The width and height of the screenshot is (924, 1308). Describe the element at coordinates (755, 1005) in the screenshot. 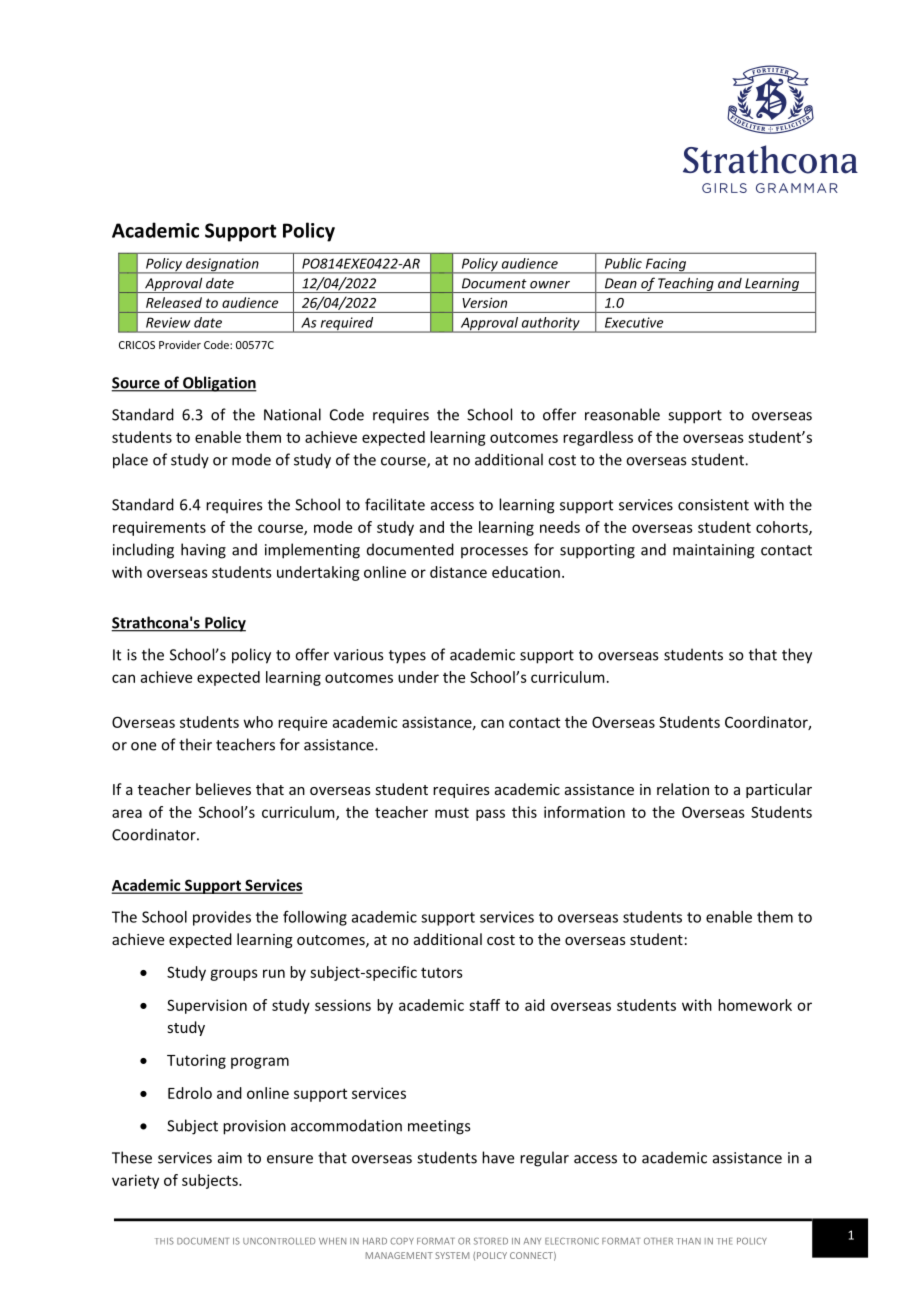

I see `homework` at that location.
